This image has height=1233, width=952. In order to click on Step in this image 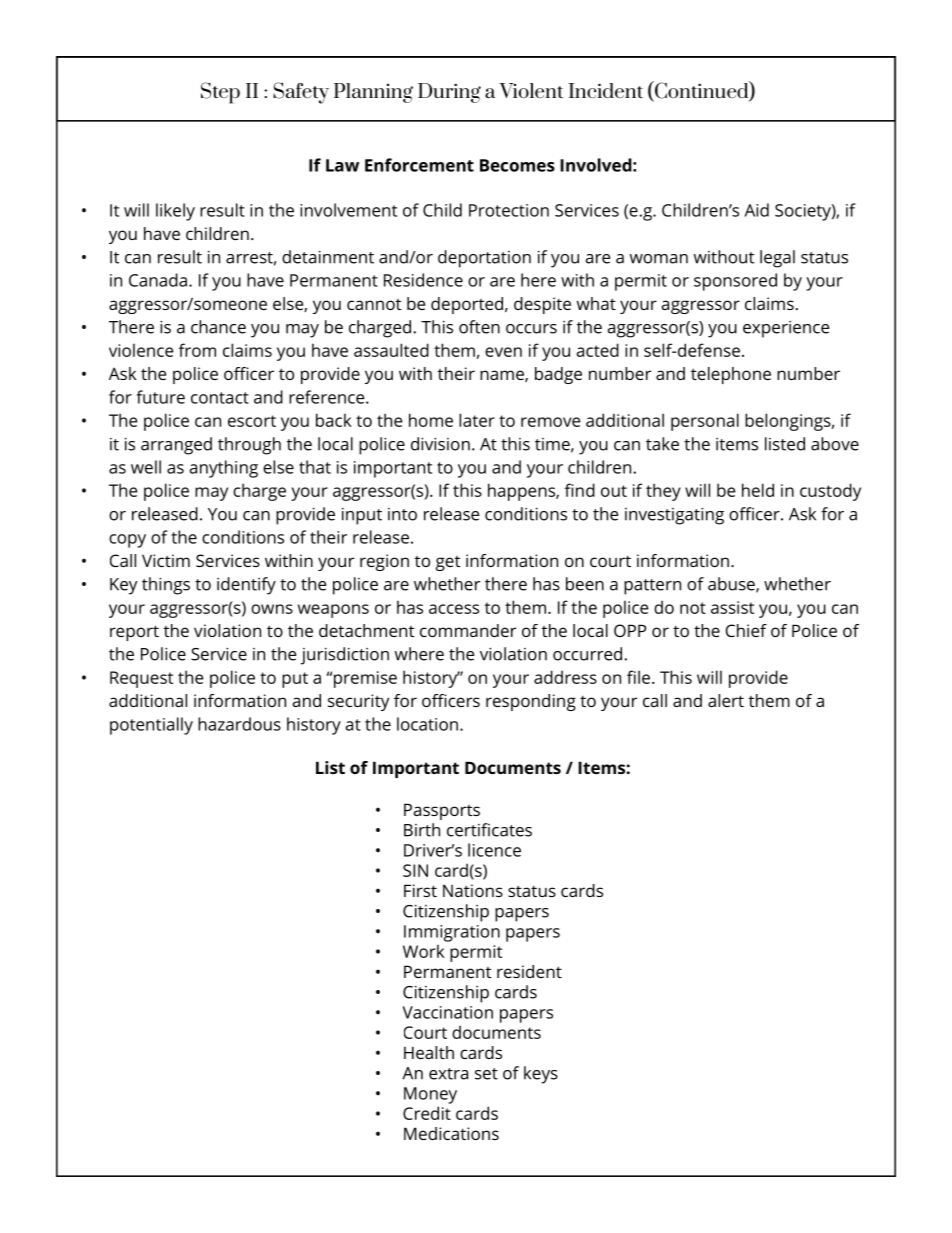, I will do `click(220, 93)`.
